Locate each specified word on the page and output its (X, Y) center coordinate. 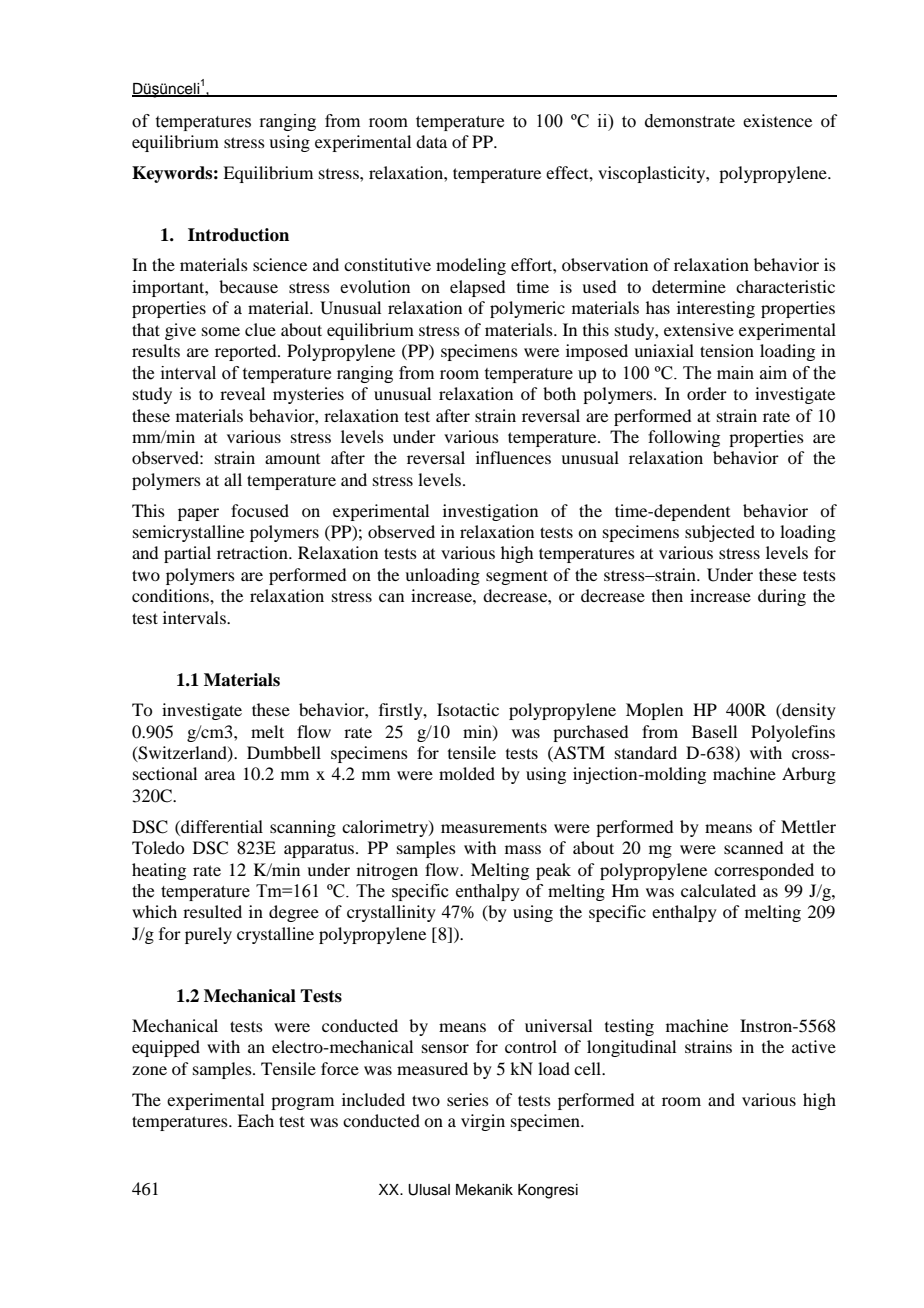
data (431, 141)
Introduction (238, 235)
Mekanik (484, 1190)
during (782, 597)
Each (255, 1120)
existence (777, 120)
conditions (171, 595)
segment (517, 577)
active (814, 1046)
